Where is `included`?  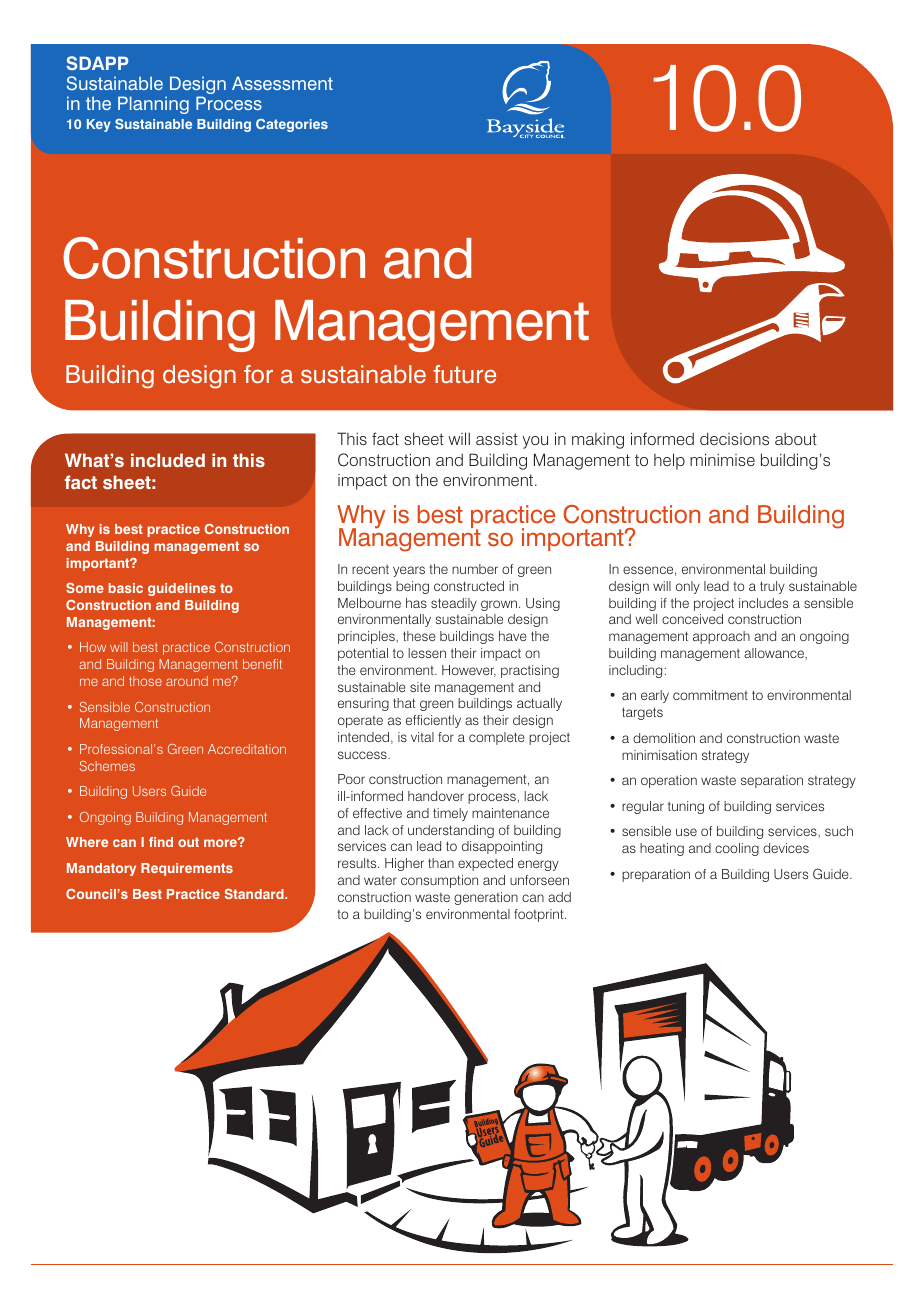
included is located at coordinates (168, 460).
